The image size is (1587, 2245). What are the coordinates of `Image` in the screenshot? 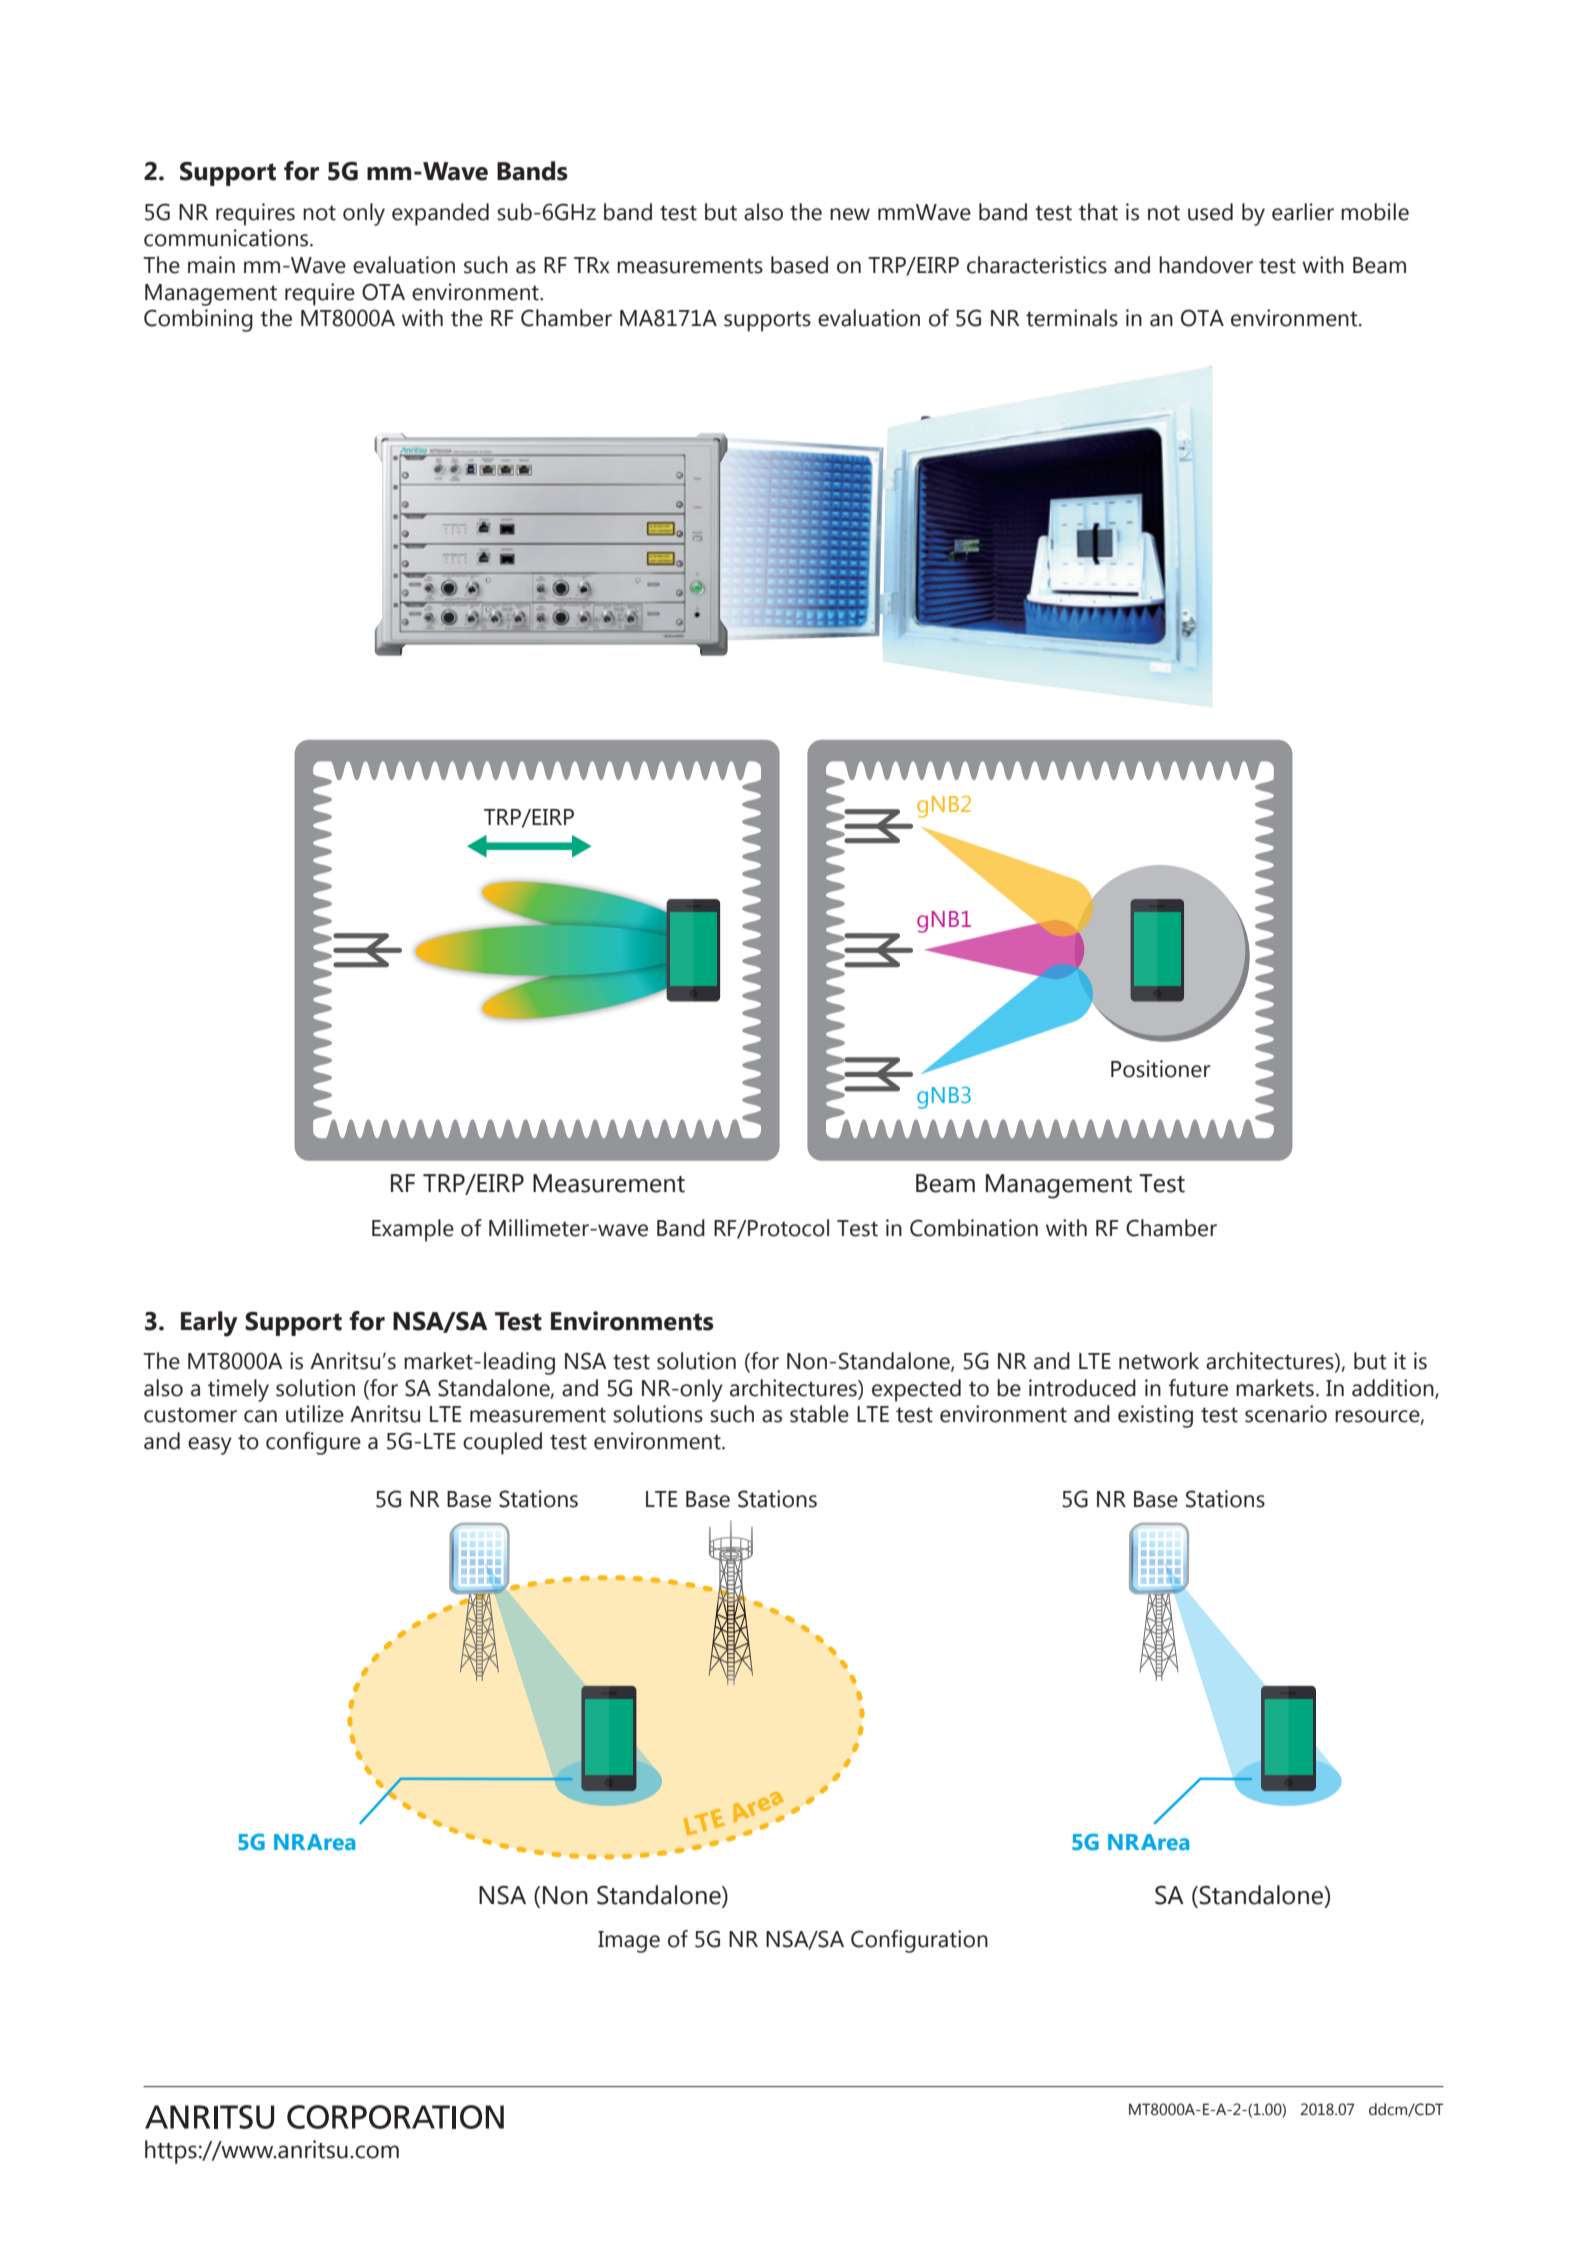 It's located at (629, 1942).
